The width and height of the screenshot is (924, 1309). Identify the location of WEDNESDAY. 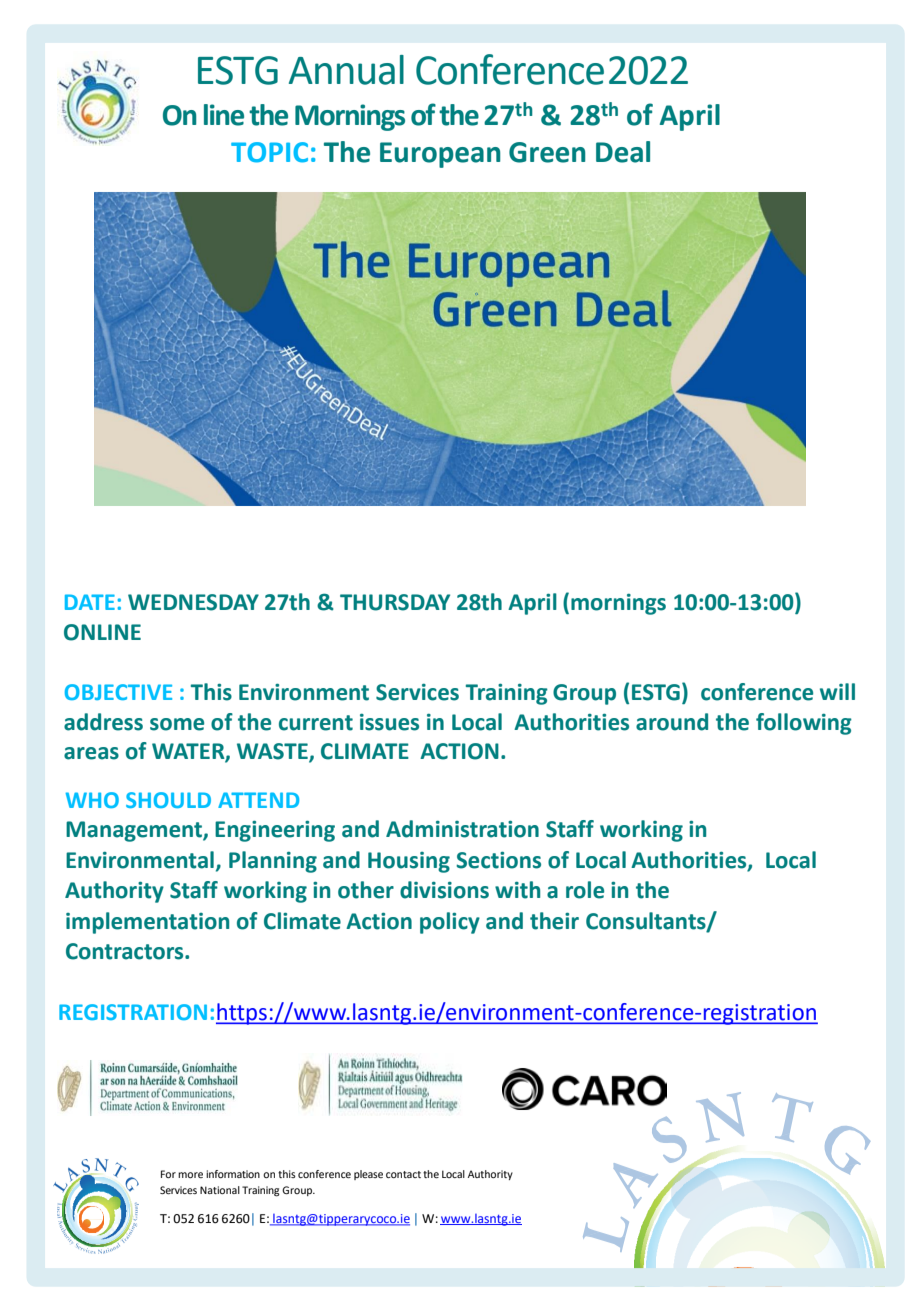
(193, 602).
